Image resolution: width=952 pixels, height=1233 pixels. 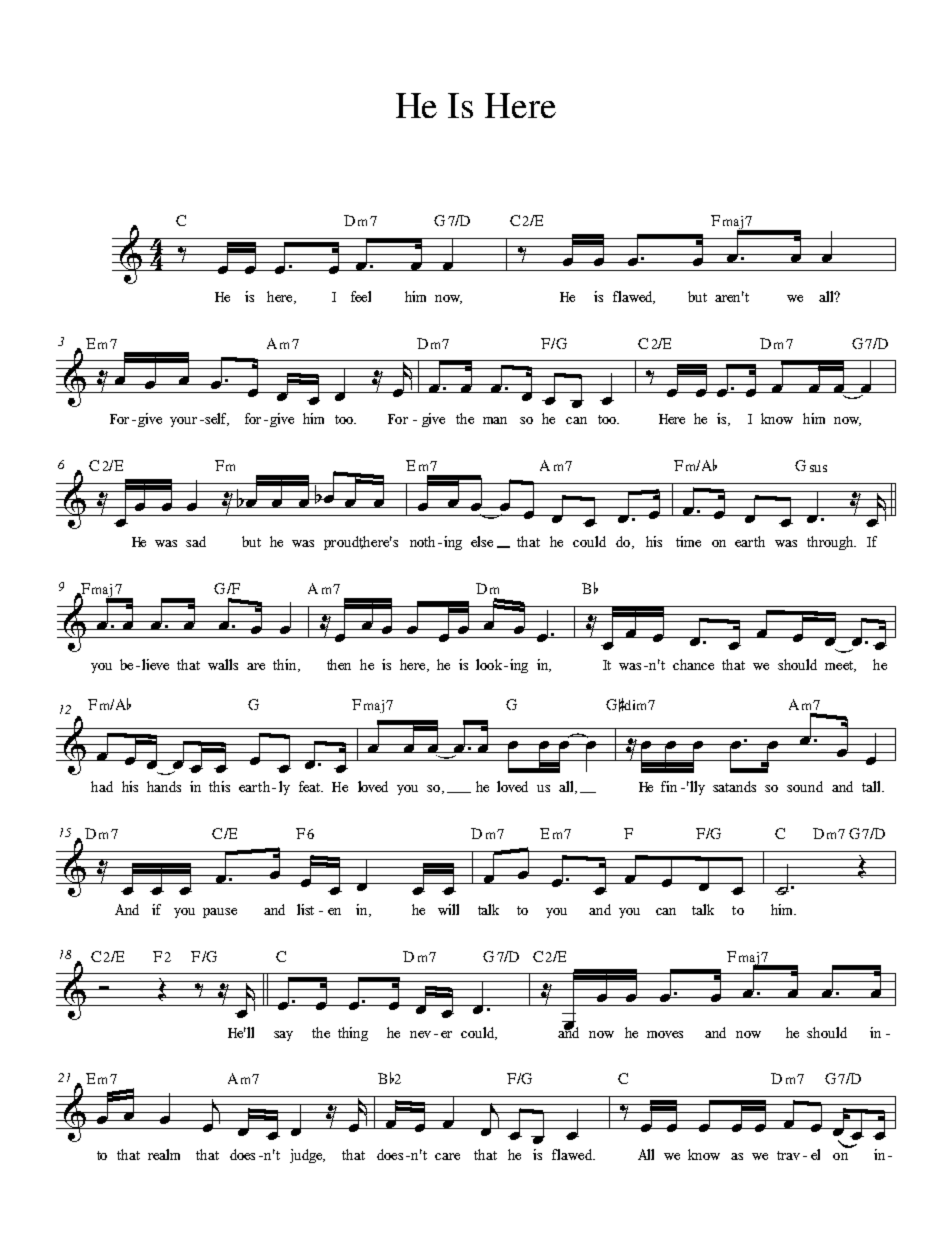 I want to click on this, so click(x=219, y=786).
